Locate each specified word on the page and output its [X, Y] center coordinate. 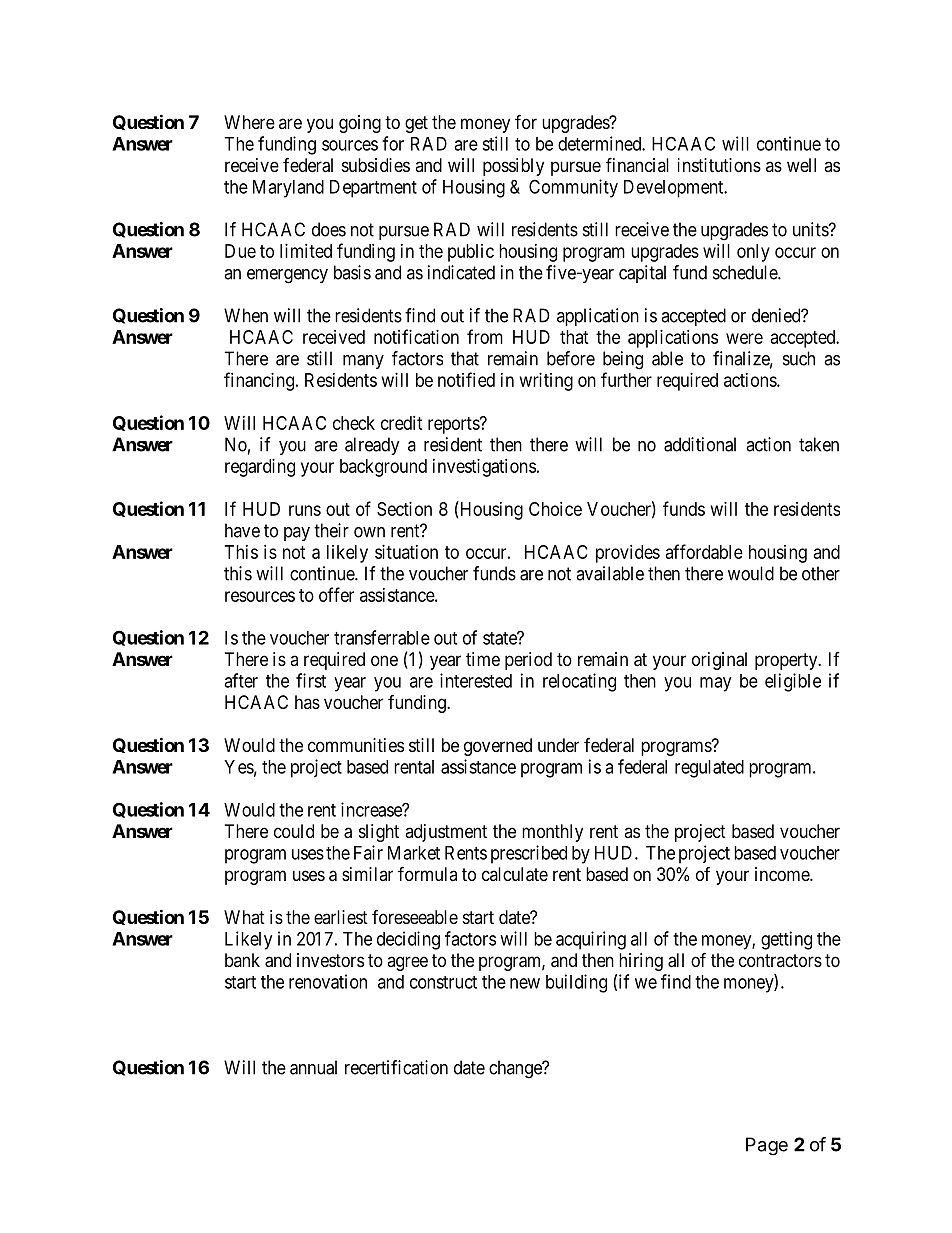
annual [313, 1067]
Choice [555, 509]
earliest [341, 917]
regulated [709, 769]
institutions [719, 165]
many [363, 362]
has [307, 702]
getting [786, 940]
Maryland [288, 189]
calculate [515, 874]
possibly [513, 167]
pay [297, 534]
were [744, 338]
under [558, 745]
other [821, 573]
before [571, 358]
